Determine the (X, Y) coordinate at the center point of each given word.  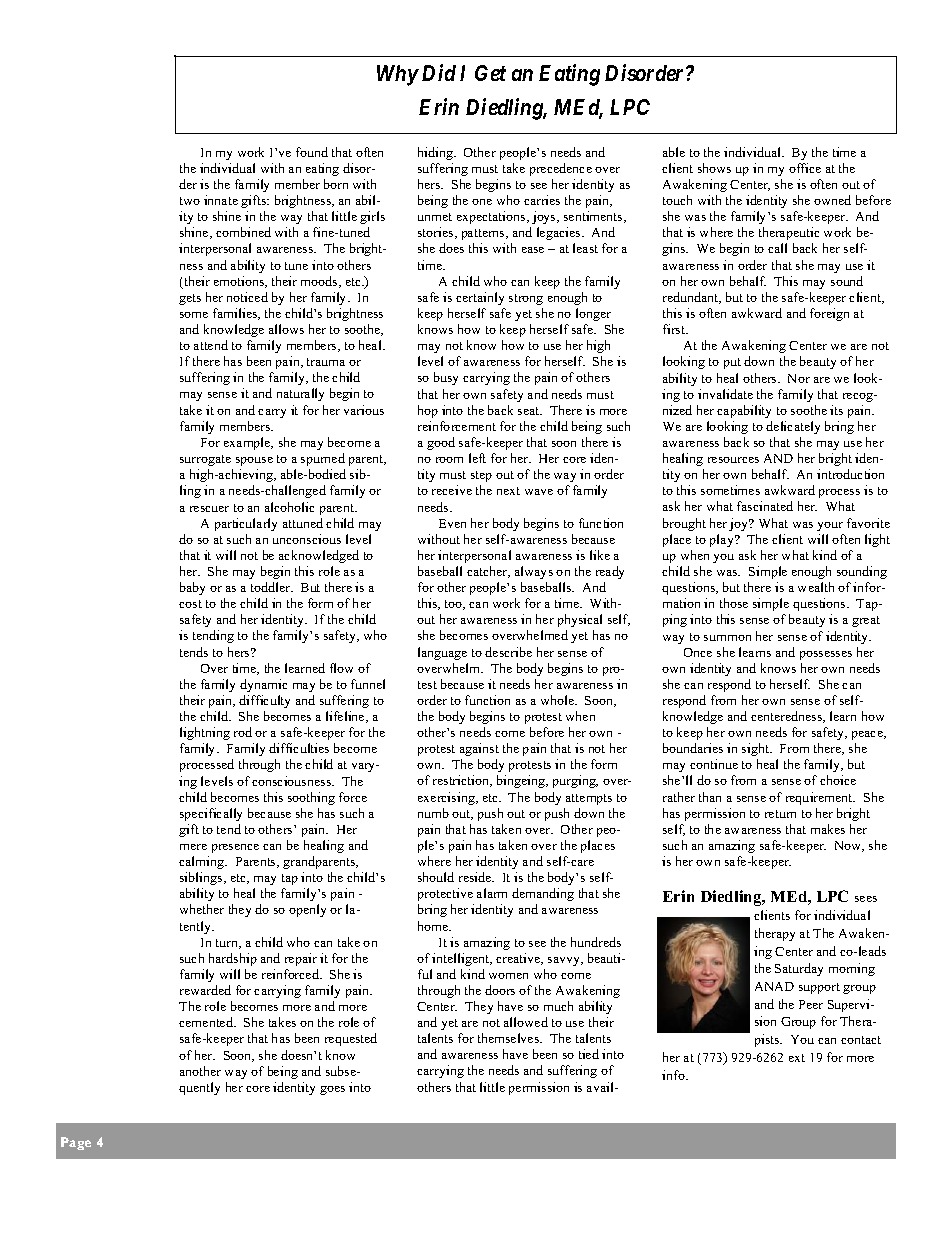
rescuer (209, 509)
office (805, 168)
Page (76, 1143)
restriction (462, 781)
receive (452, 490)
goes (332, 1090)
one (482, 202)
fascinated (765, 506)
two (190, 201)
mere (193, 847)
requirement (820, 798)
